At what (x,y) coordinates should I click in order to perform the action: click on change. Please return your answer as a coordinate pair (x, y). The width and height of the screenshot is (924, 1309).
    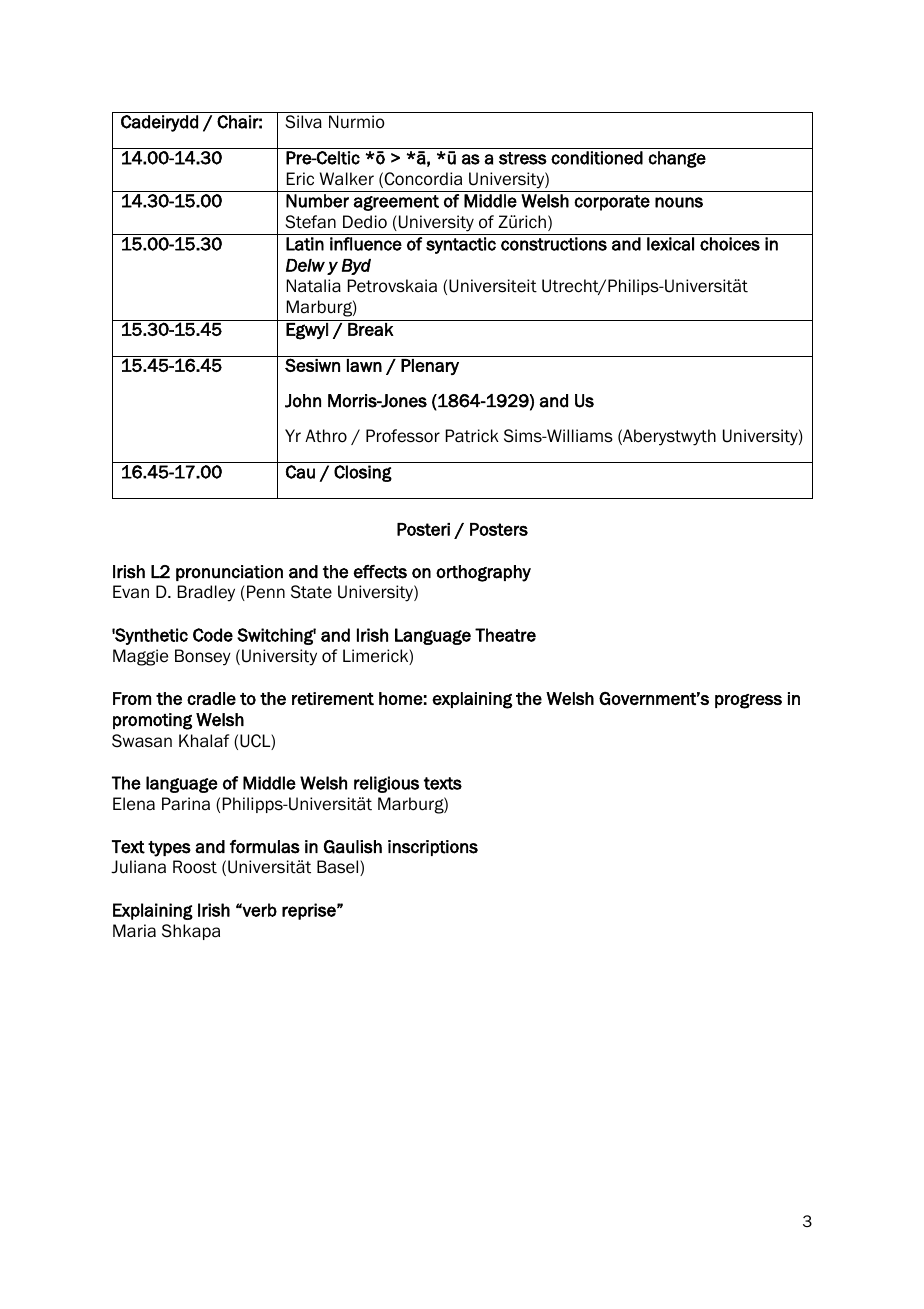
    Looking at the image, I should click on (677, 159).
